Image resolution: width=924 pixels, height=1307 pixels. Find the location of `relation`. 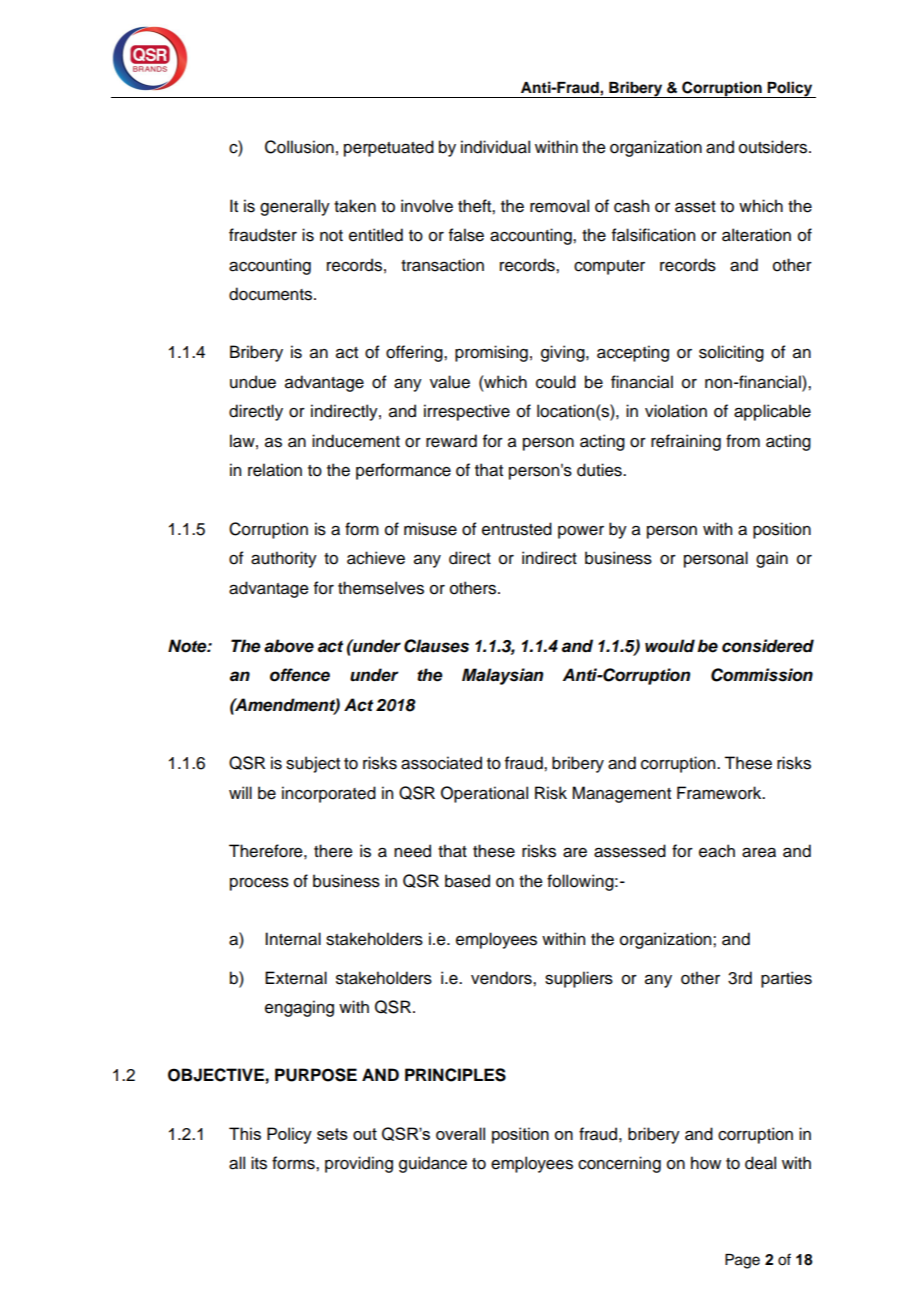

relation is located at coordinates (275, 470).
